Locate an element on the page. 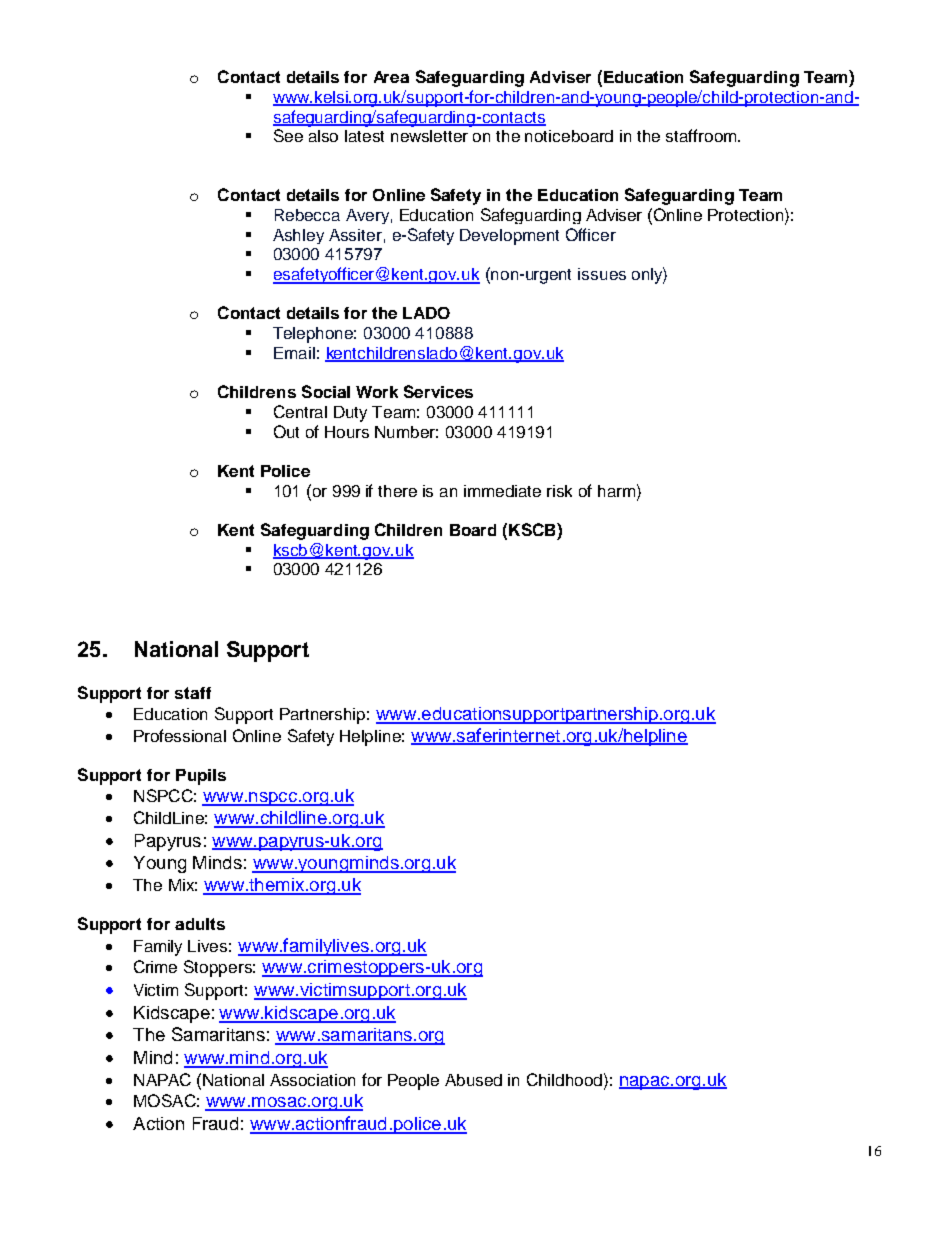 This document has height=1233, width=952. risk is located at coordinates (559, 491).
